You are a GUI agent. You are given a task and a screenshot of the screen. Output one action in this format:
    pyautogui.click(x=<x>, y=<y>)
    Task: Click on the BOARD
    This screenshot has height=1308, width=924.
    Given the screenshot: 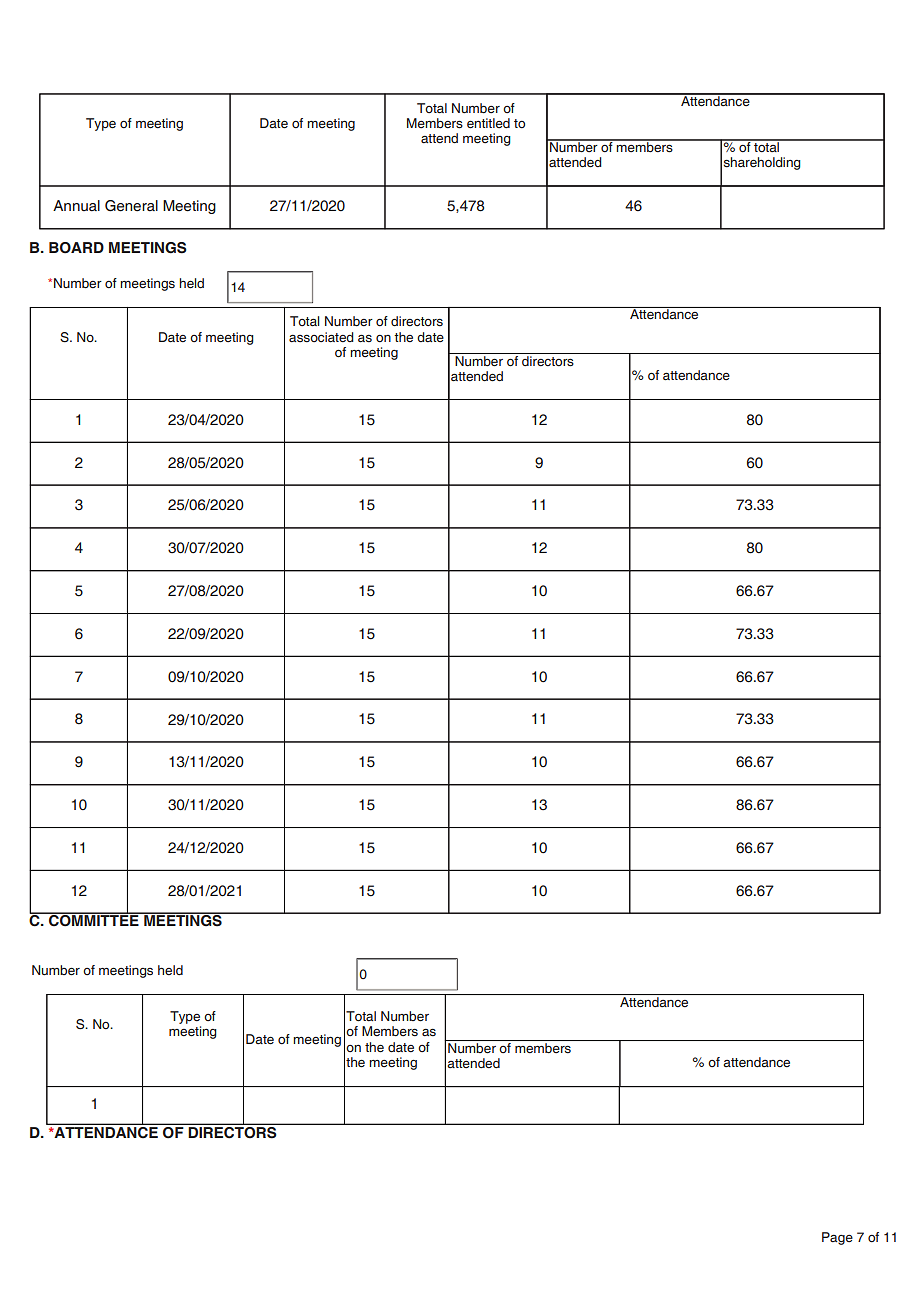 What is the action you would take?
    pyautogui.click(x=76, y=248)
